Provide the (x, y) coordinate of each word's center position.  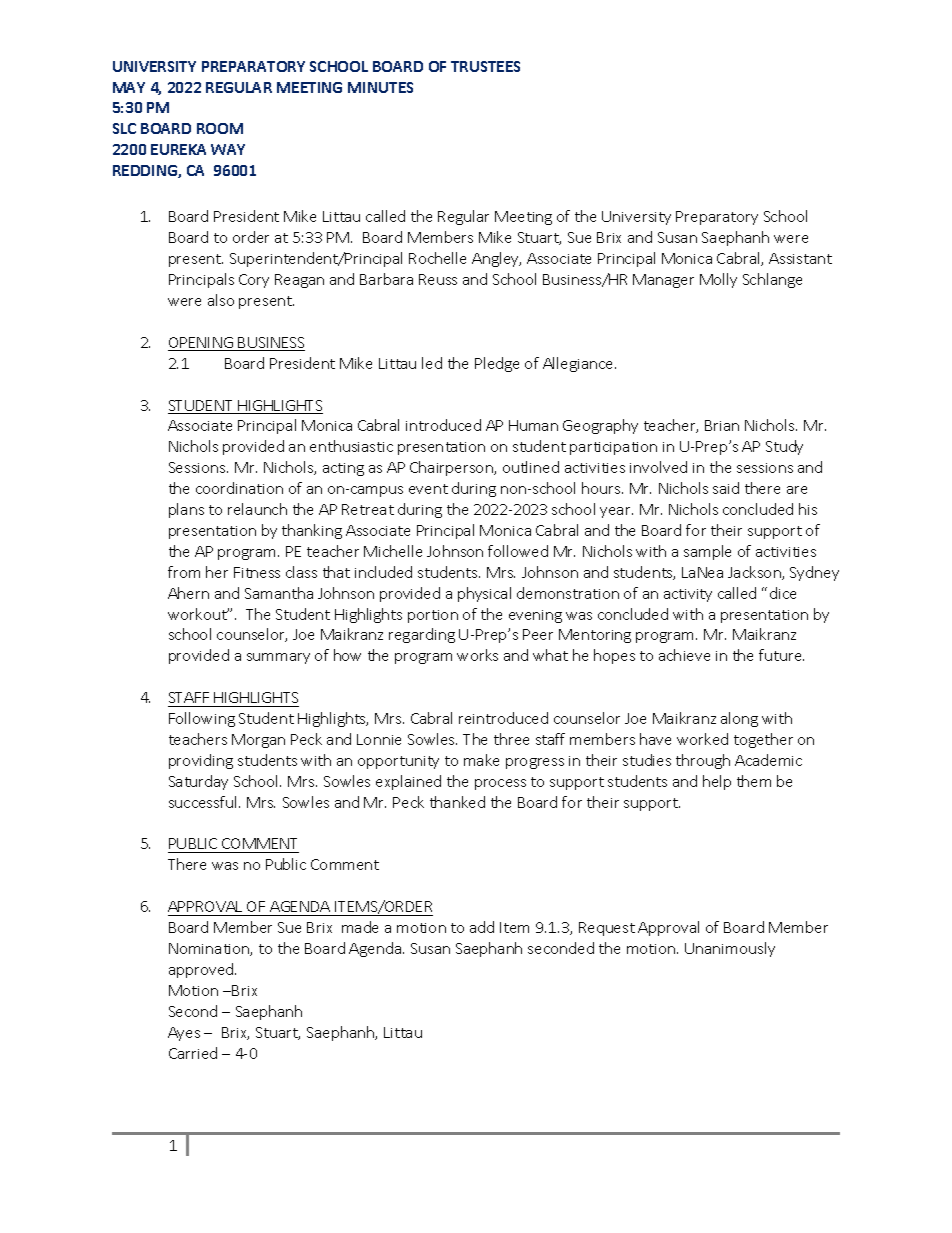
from (184, 572)
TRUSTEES (485, 66)
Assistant (800, 258)
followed (518, 551)
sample (707, 552)
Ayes (184, 1034)
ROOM (220, 128)
